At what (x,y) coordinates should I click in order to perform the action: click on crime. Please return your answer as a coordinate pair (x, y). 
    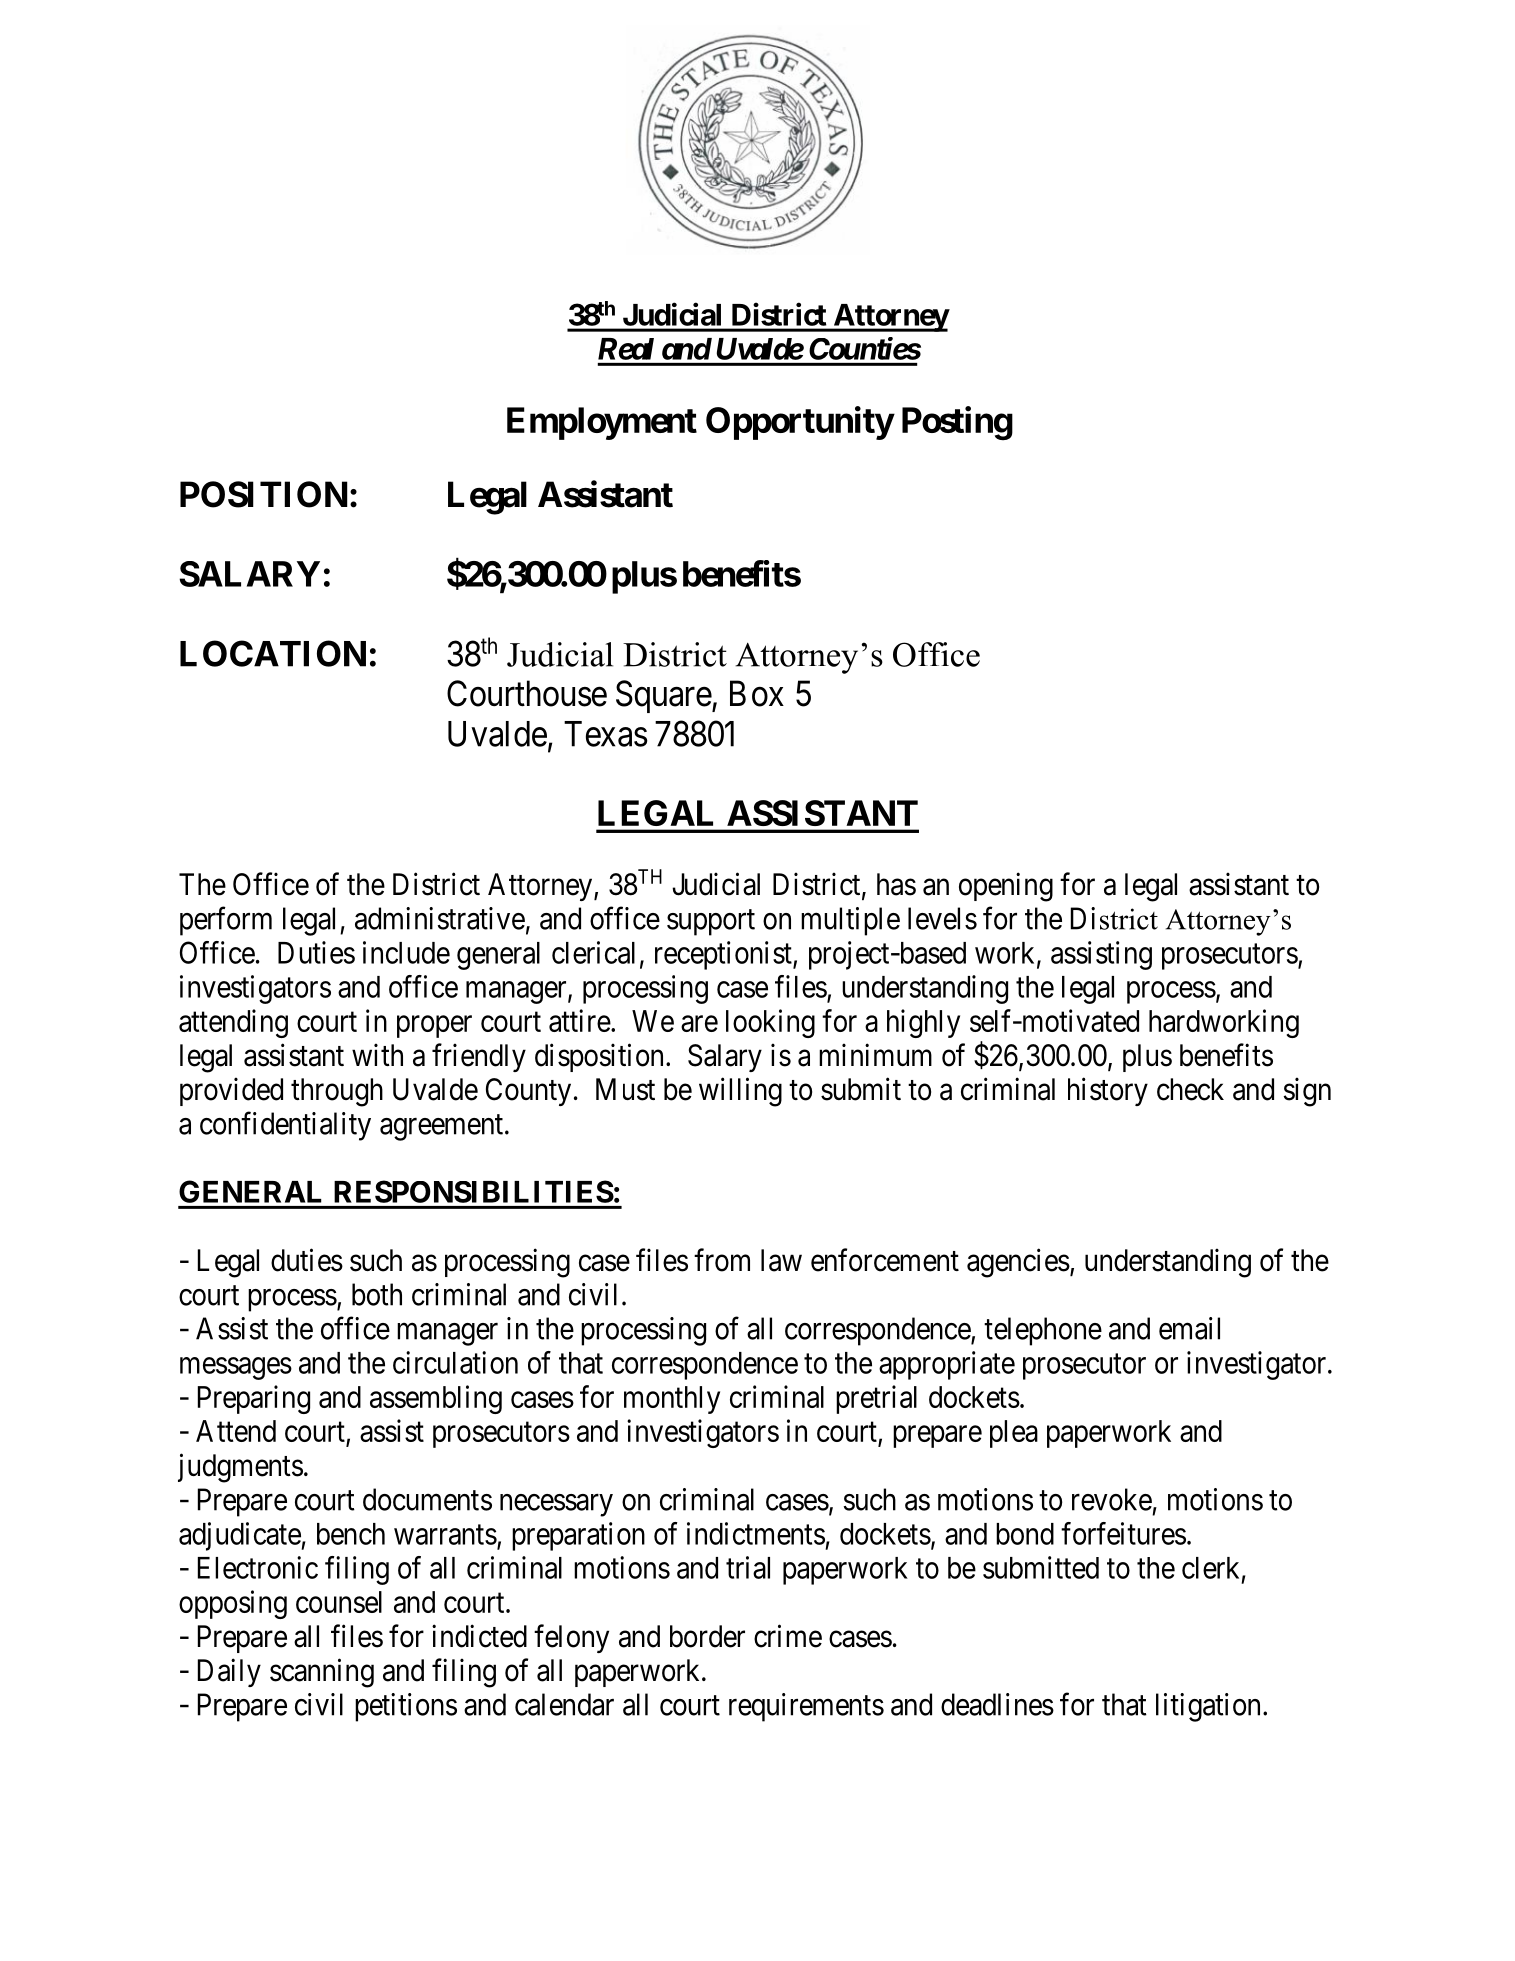
    Looking at the image, I should click on (788, 1636).
